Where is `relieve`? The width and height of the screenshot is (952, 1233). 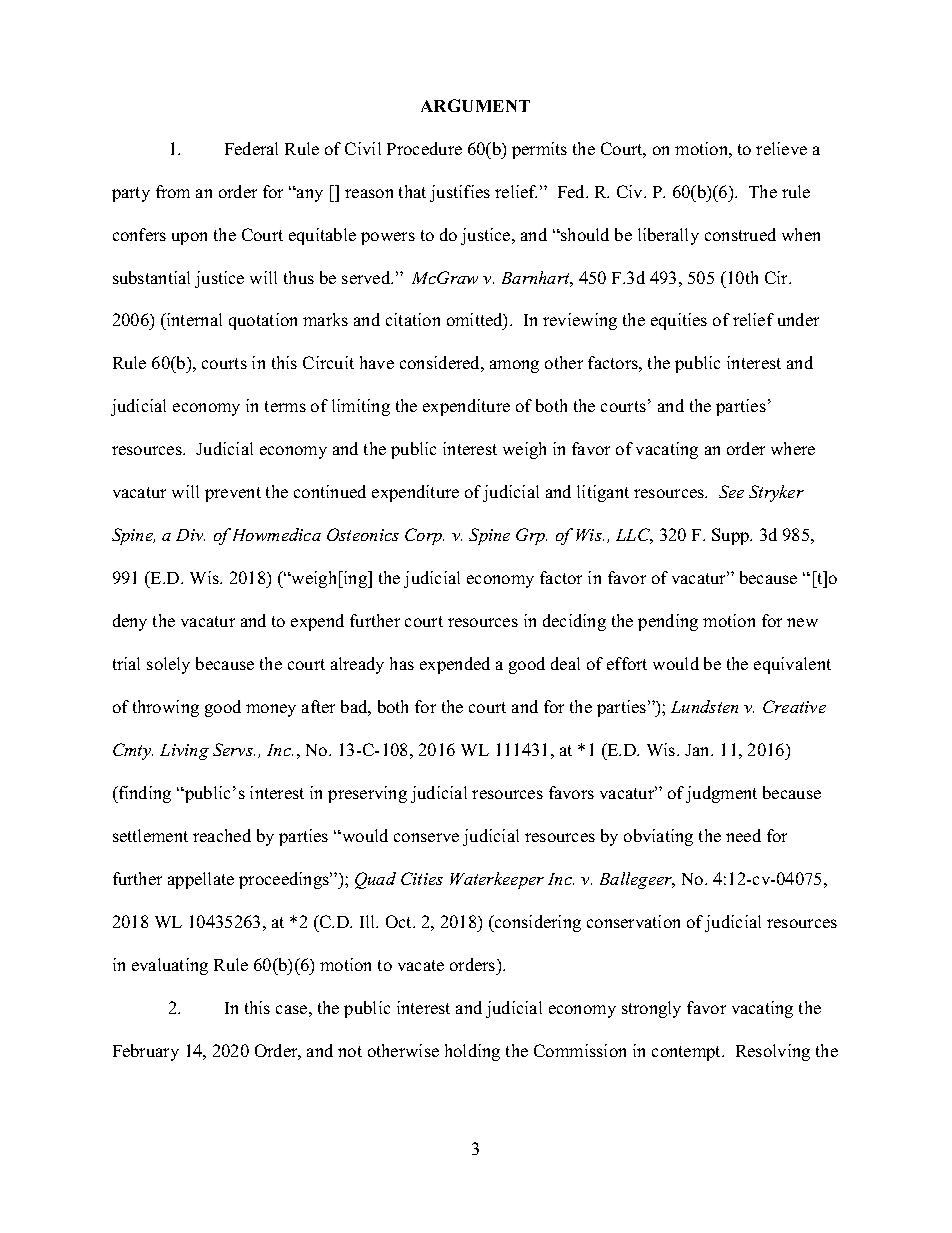
relieve is located at coordinates (781, 148).
